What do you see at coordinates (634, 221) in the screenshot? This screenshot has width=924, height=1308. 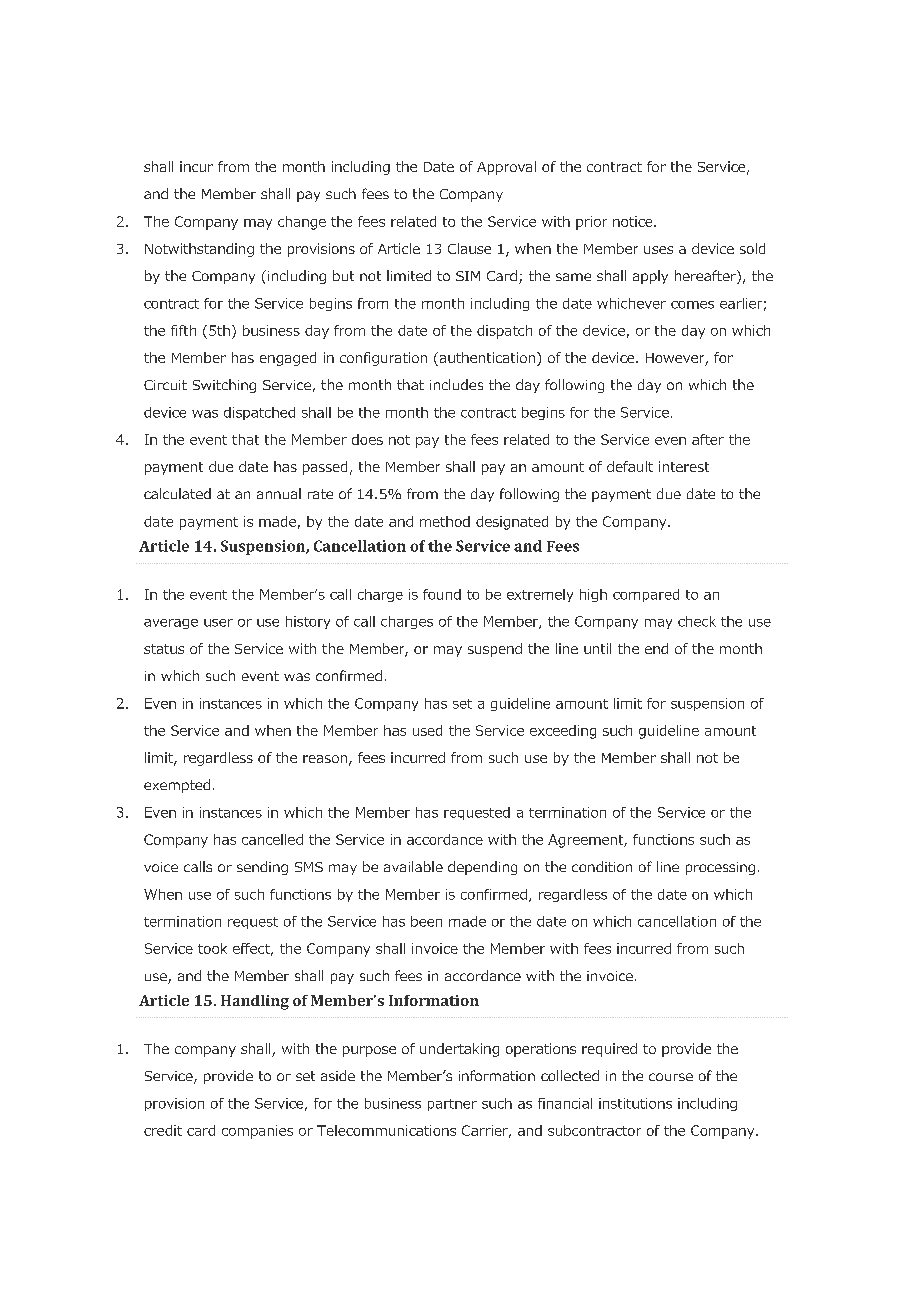 I see `notice` at bounding box center [634, 221].
